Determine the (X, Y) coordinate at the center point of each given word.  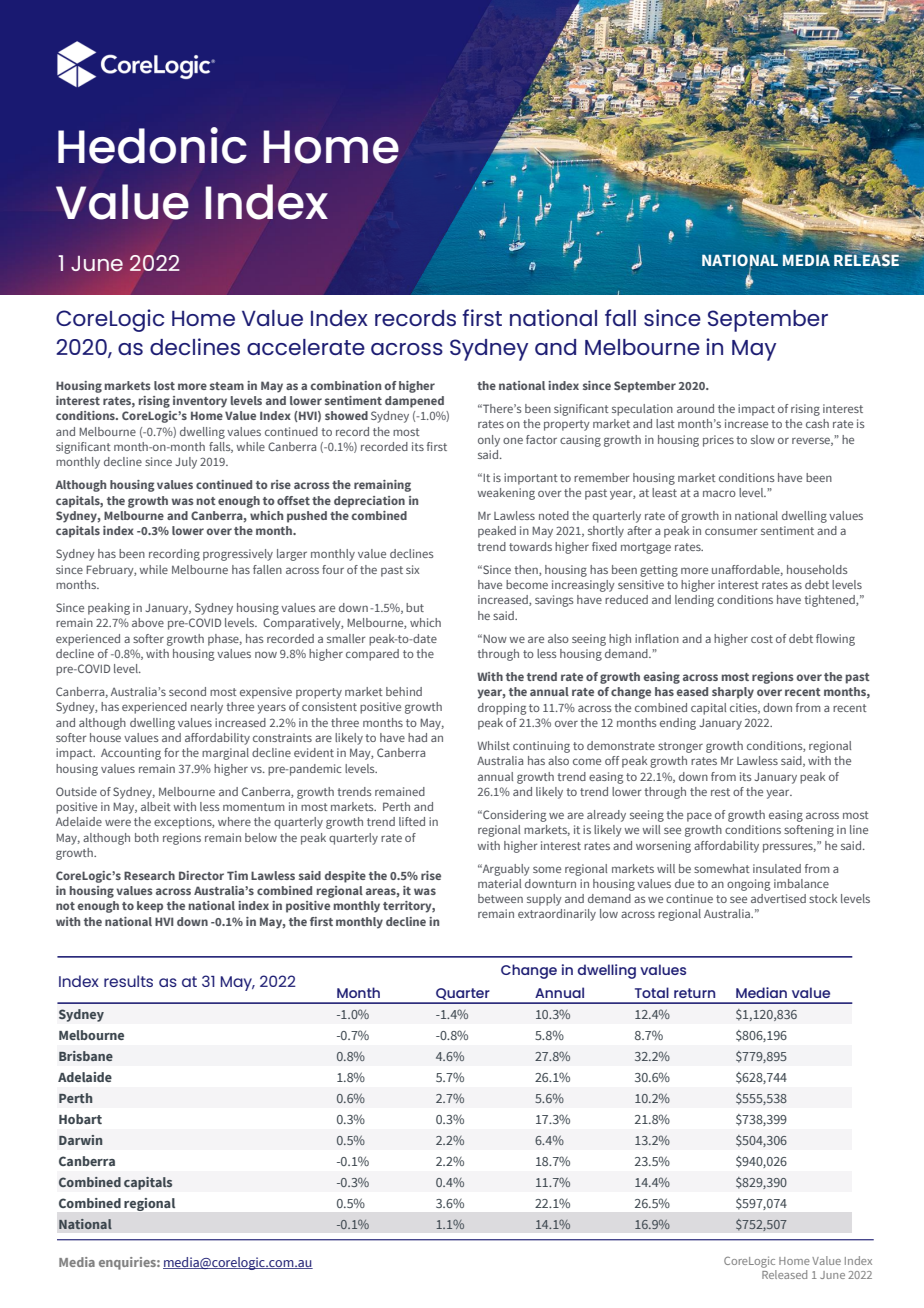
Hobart (80, 1119)
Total (652, 992)
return (694, 993)
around (695, 408)
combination (346, 385)
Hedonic (152, 145)
